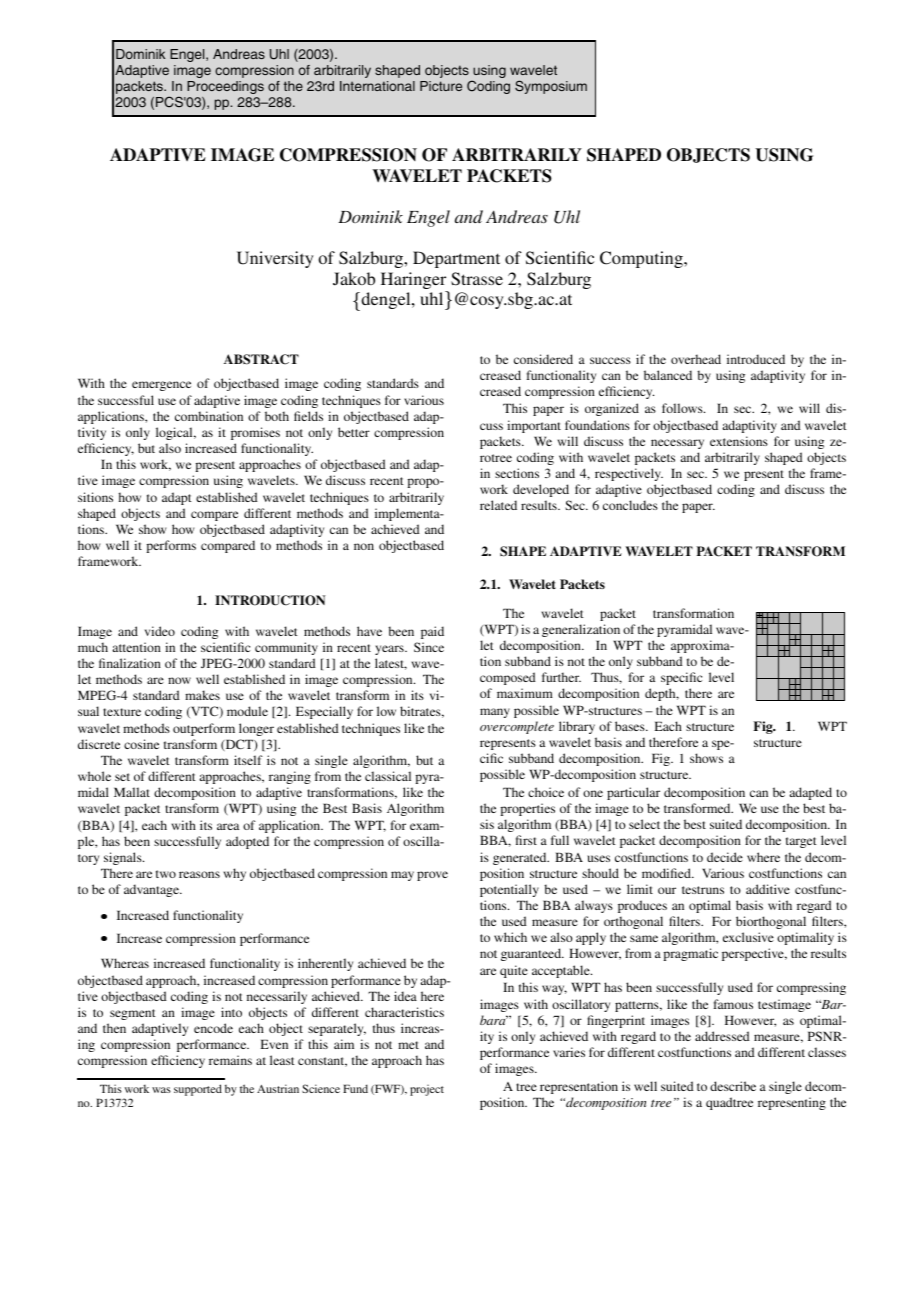  Describe the element at coordinates (441, 86) in the screenshot. I see `Picture` at that location.
